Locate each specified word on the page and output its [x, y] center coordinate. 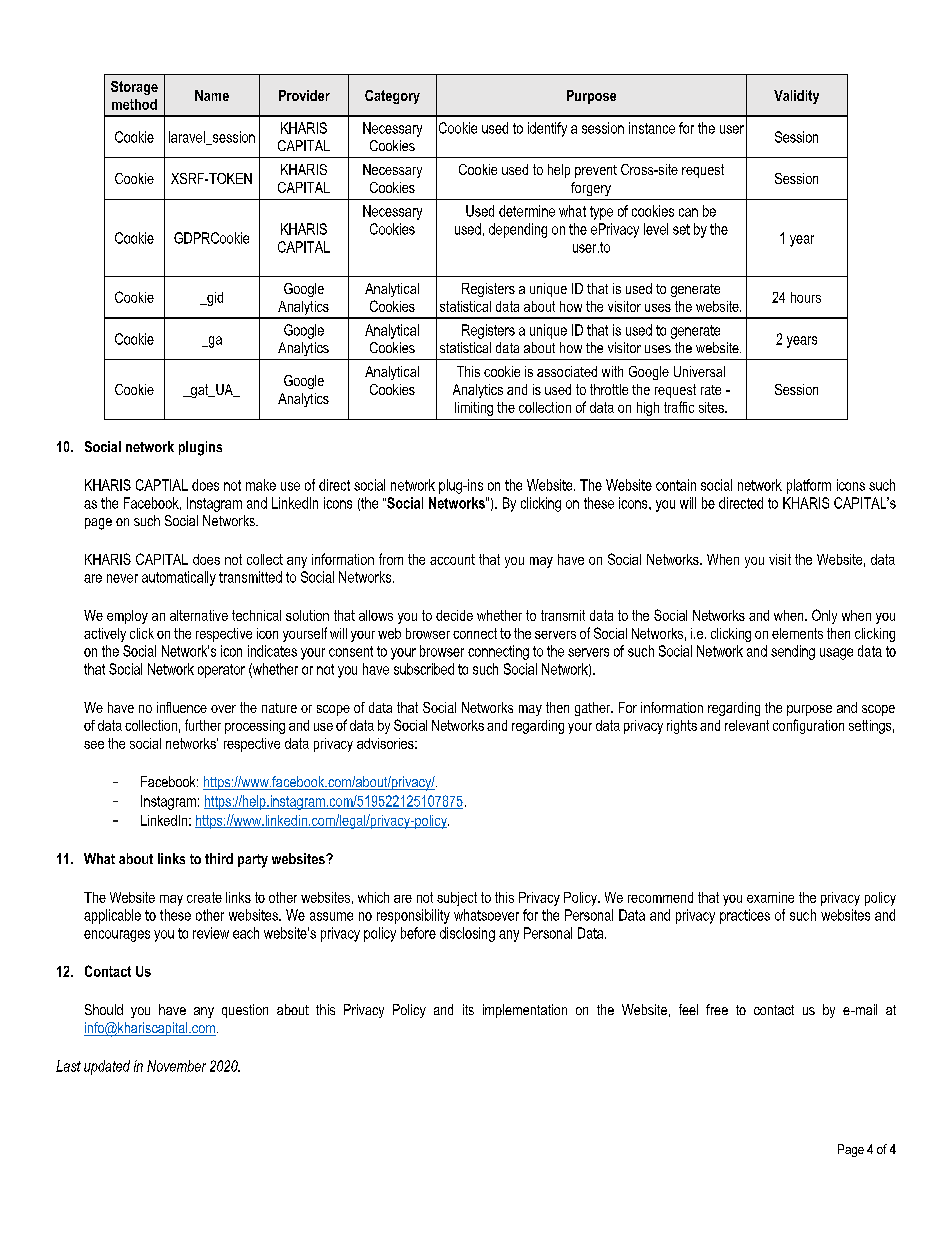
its [468, 1009]
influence [182, 707]
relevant [747, 725]
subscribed [424, 669]
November [176, 1066]
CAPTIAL [162, 485]
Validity [796, 97]
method [134, 104]
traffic [679, 407]
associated [567, 371]
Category [392, 97]
